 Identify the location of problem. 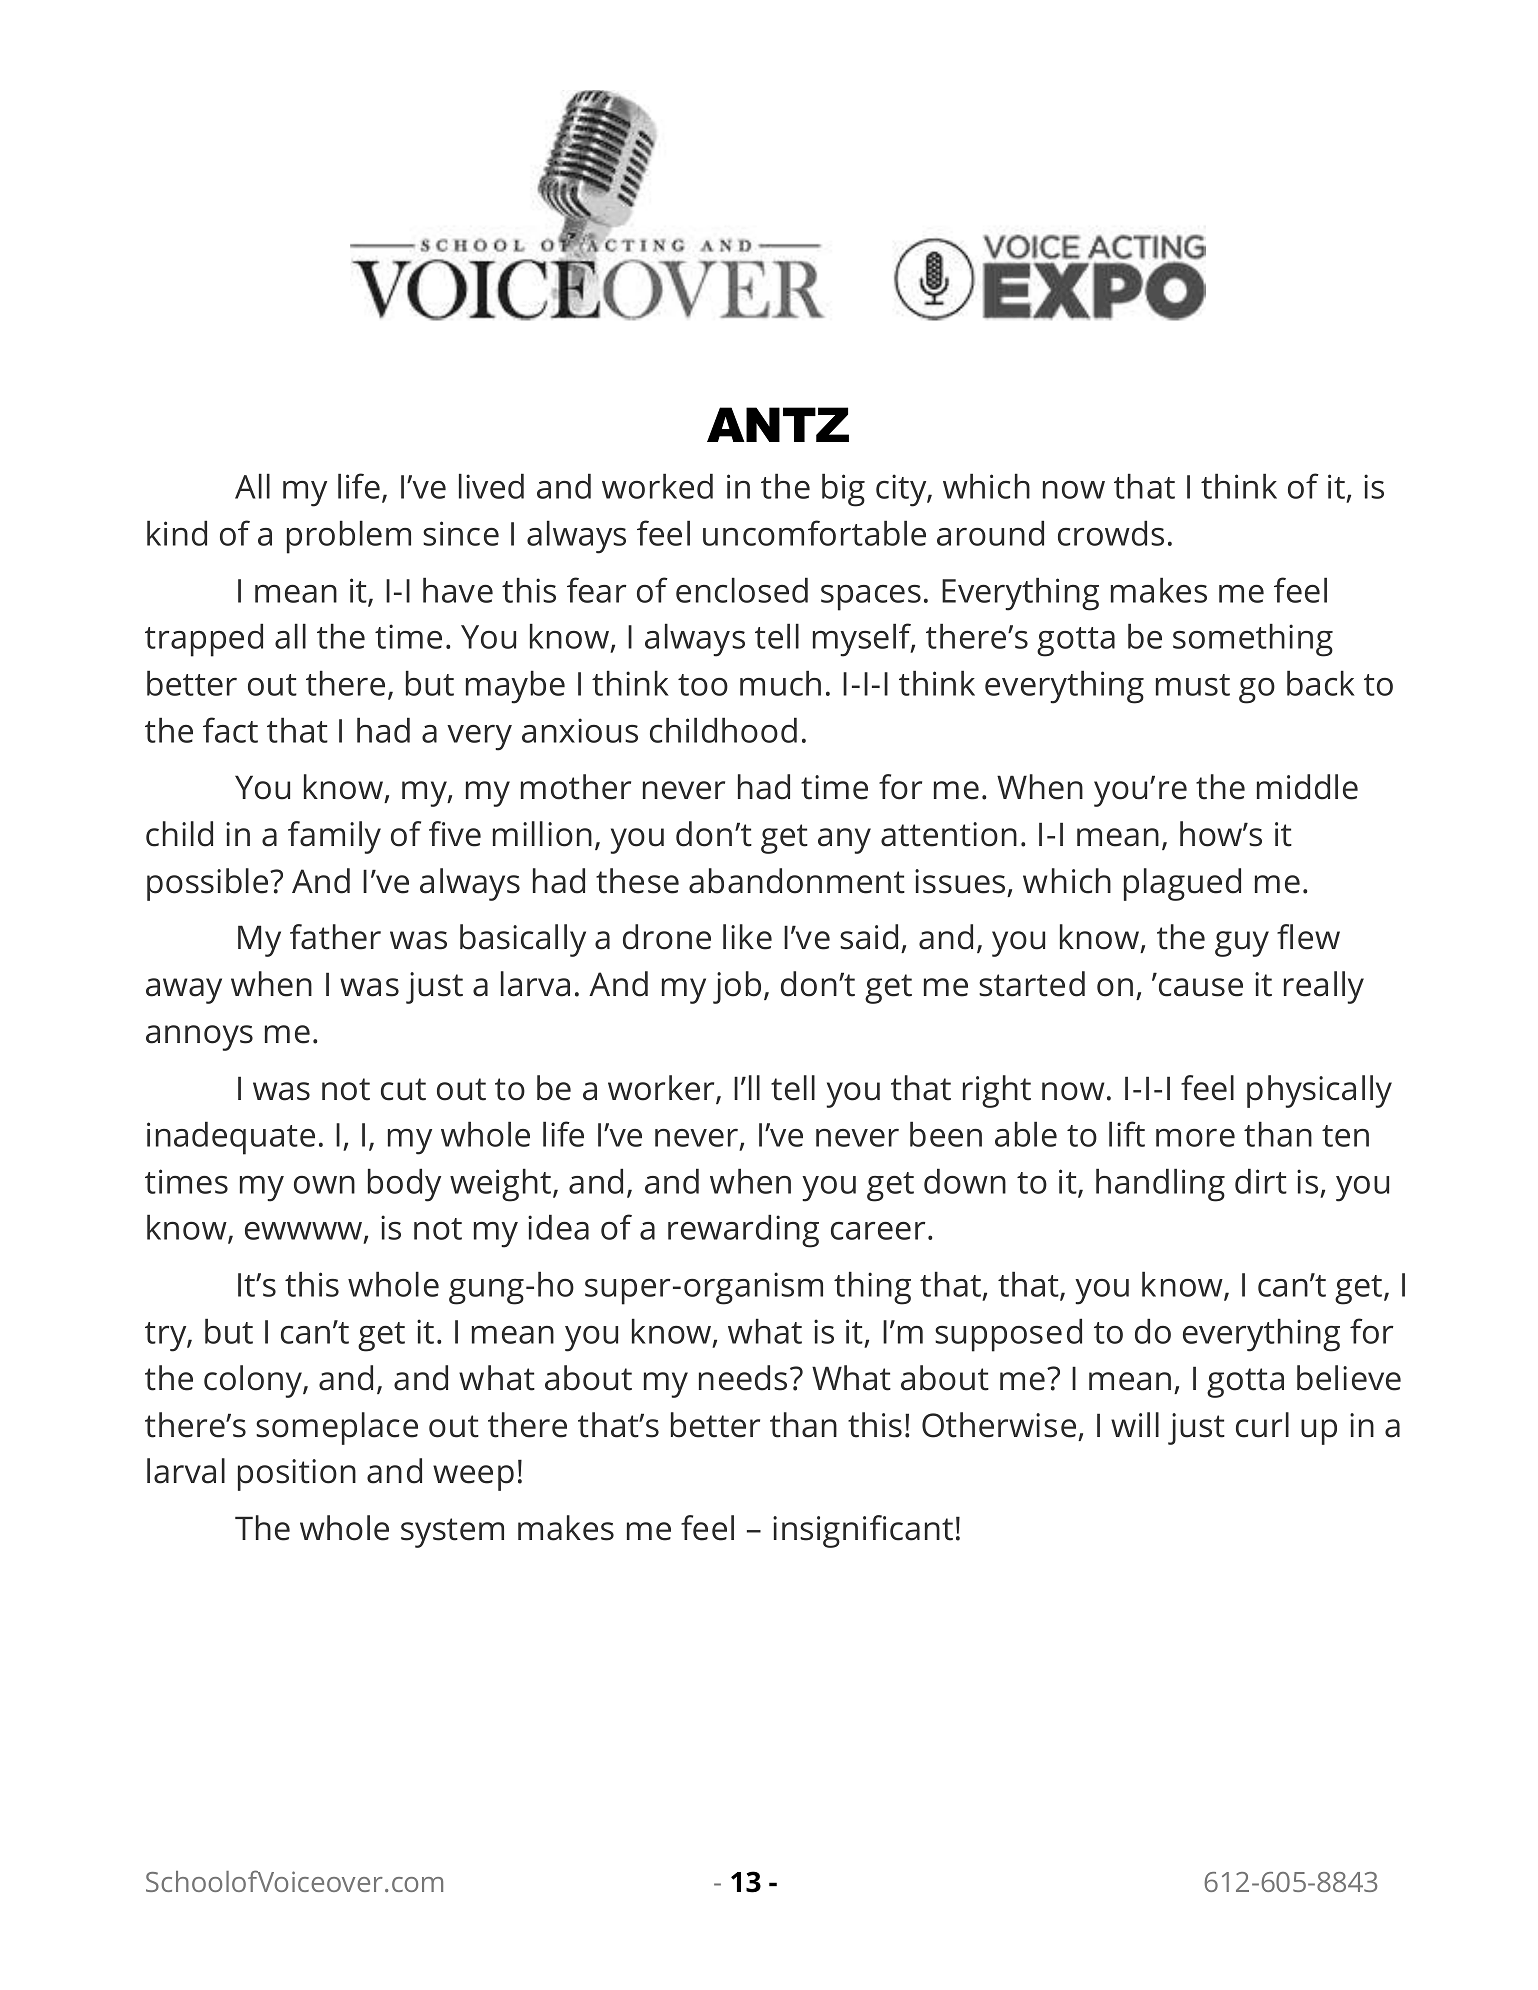
(349, 537).
